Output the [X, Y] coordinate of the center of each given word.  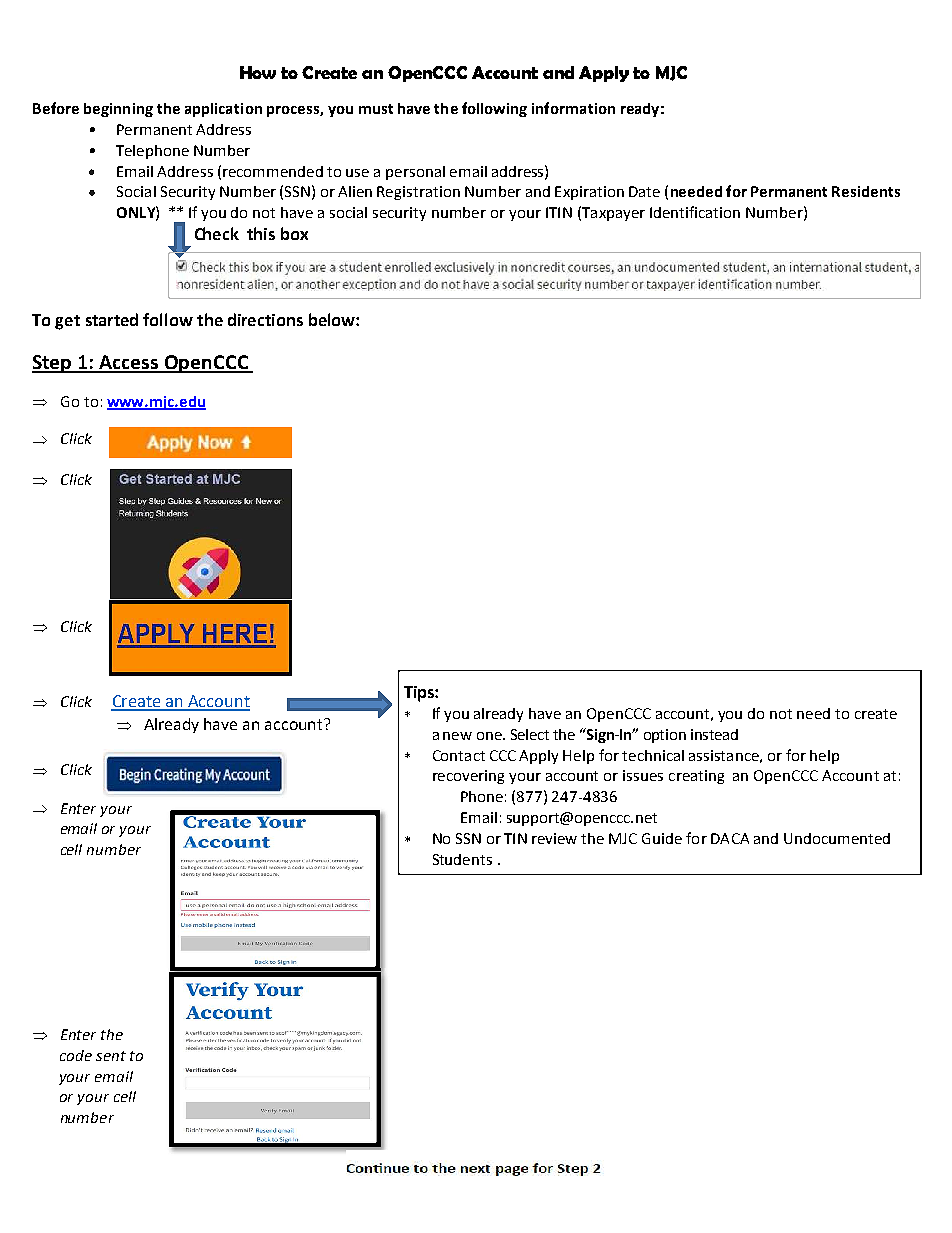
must [376, 109]
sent [111, 1056]
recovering [468, 777]
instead [714, 734]
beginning [118, 110]
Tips [420, 694]
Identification [695, 212]
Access [129, 363]
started [112, 319]
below [333, 319]
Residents [866, 191]
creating [696, 777]
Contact [459, 755]
